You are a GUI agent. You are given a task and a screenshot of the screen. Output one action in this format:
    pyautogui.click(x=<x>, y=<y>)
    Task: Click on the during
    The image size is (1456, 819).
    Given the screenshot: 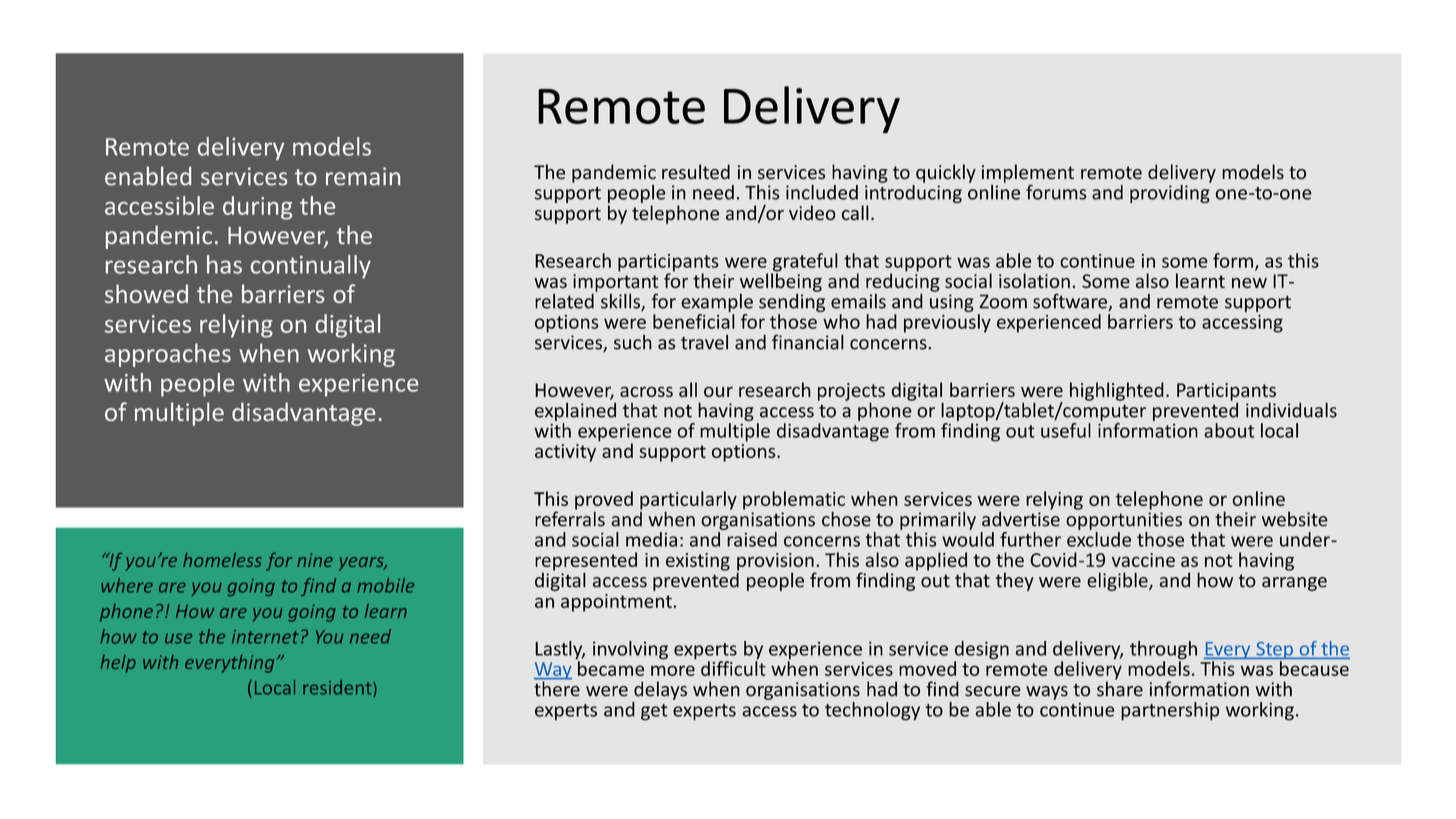 What is the action you would take?
    pyautogui.click(x=257, y=208)
